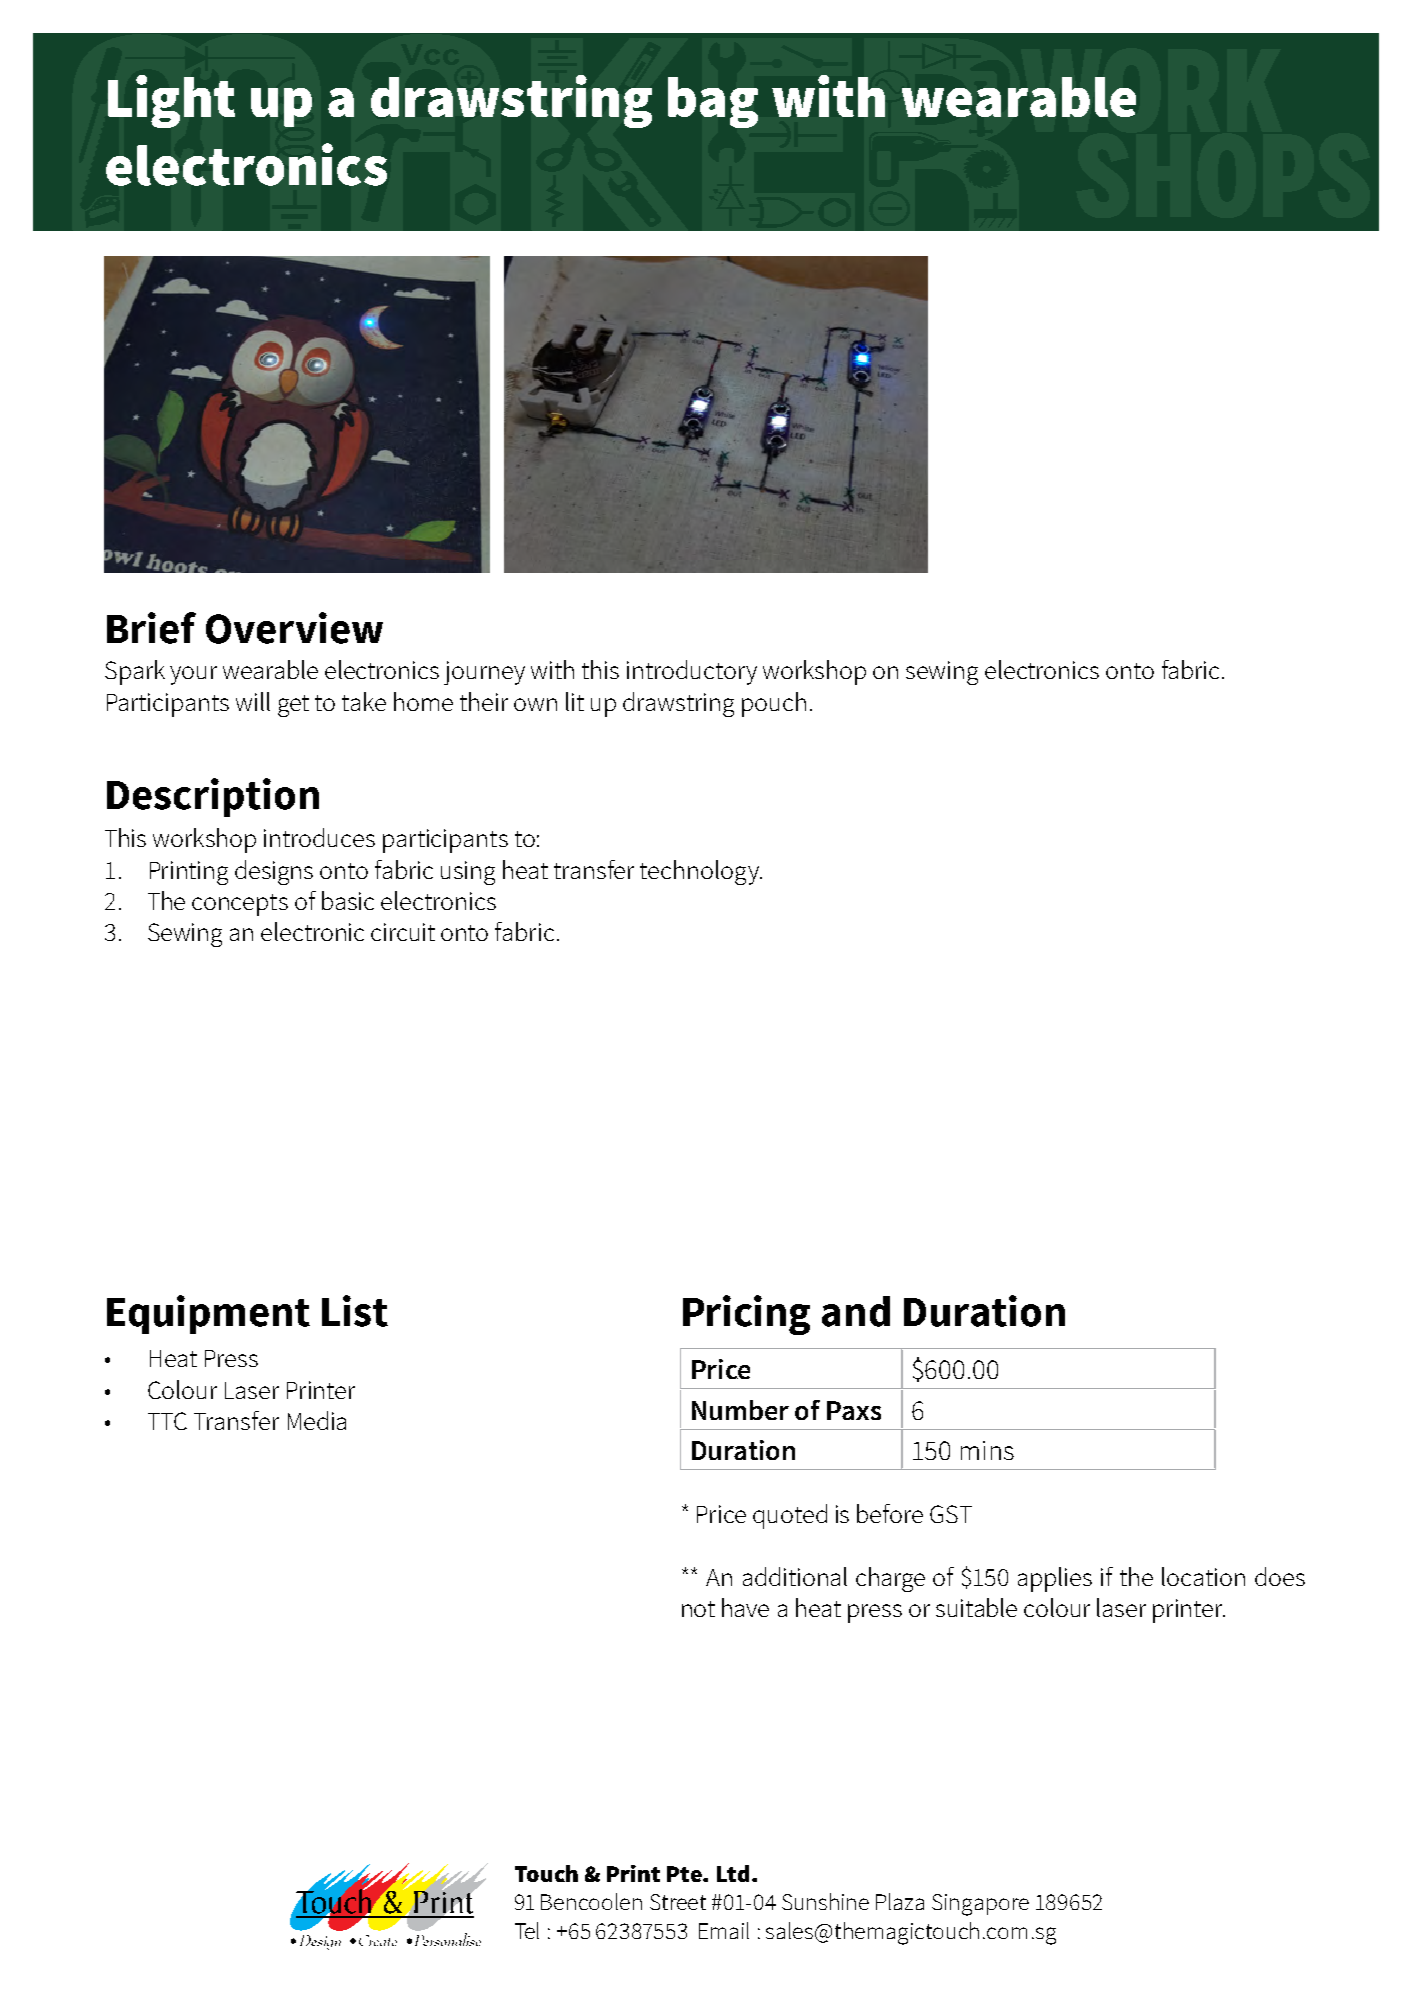 This image has height=1998, width=1413. I want to click on Tel, so click(527, 1930).
